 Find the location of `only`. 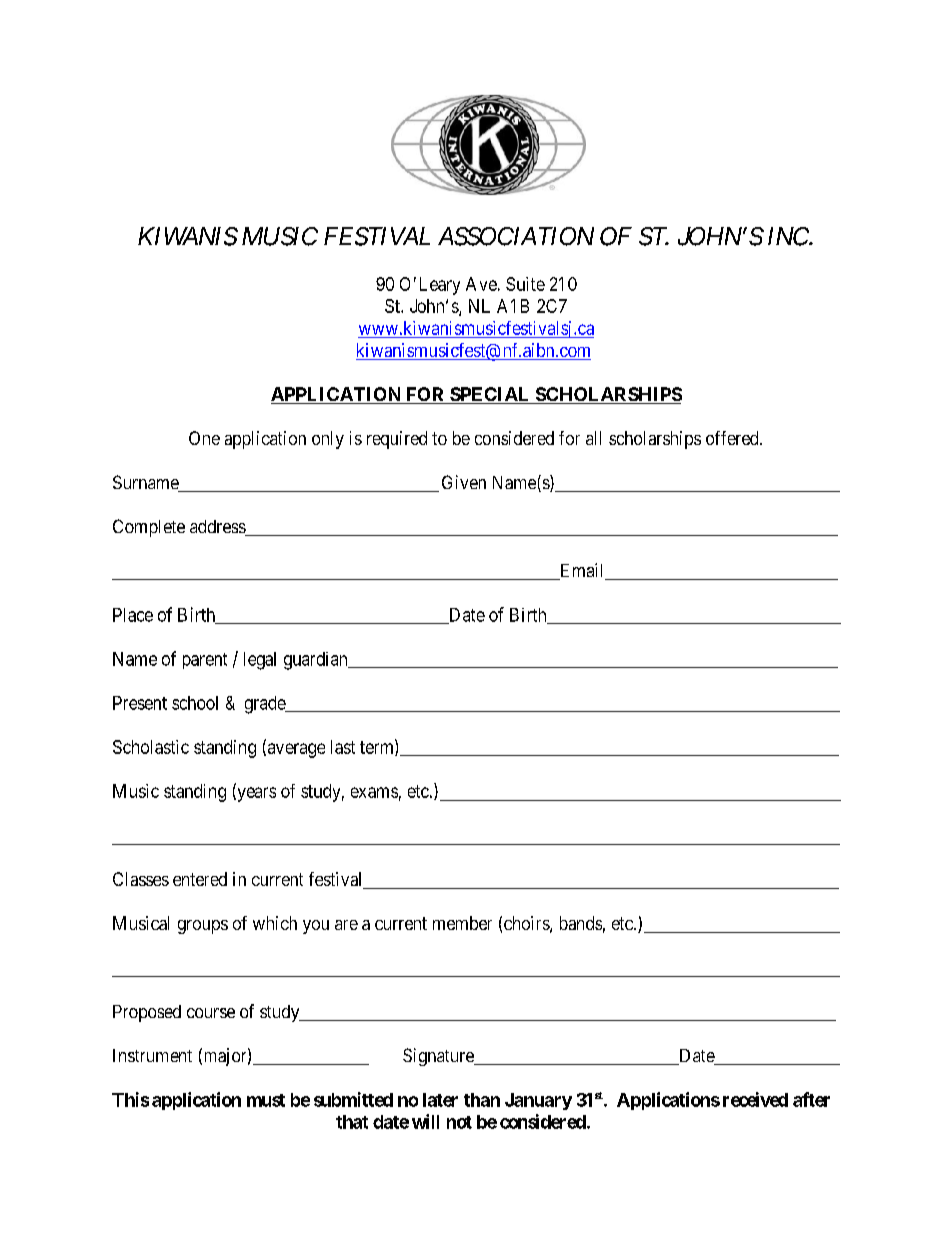

only is located at coordinates (328, 440).
